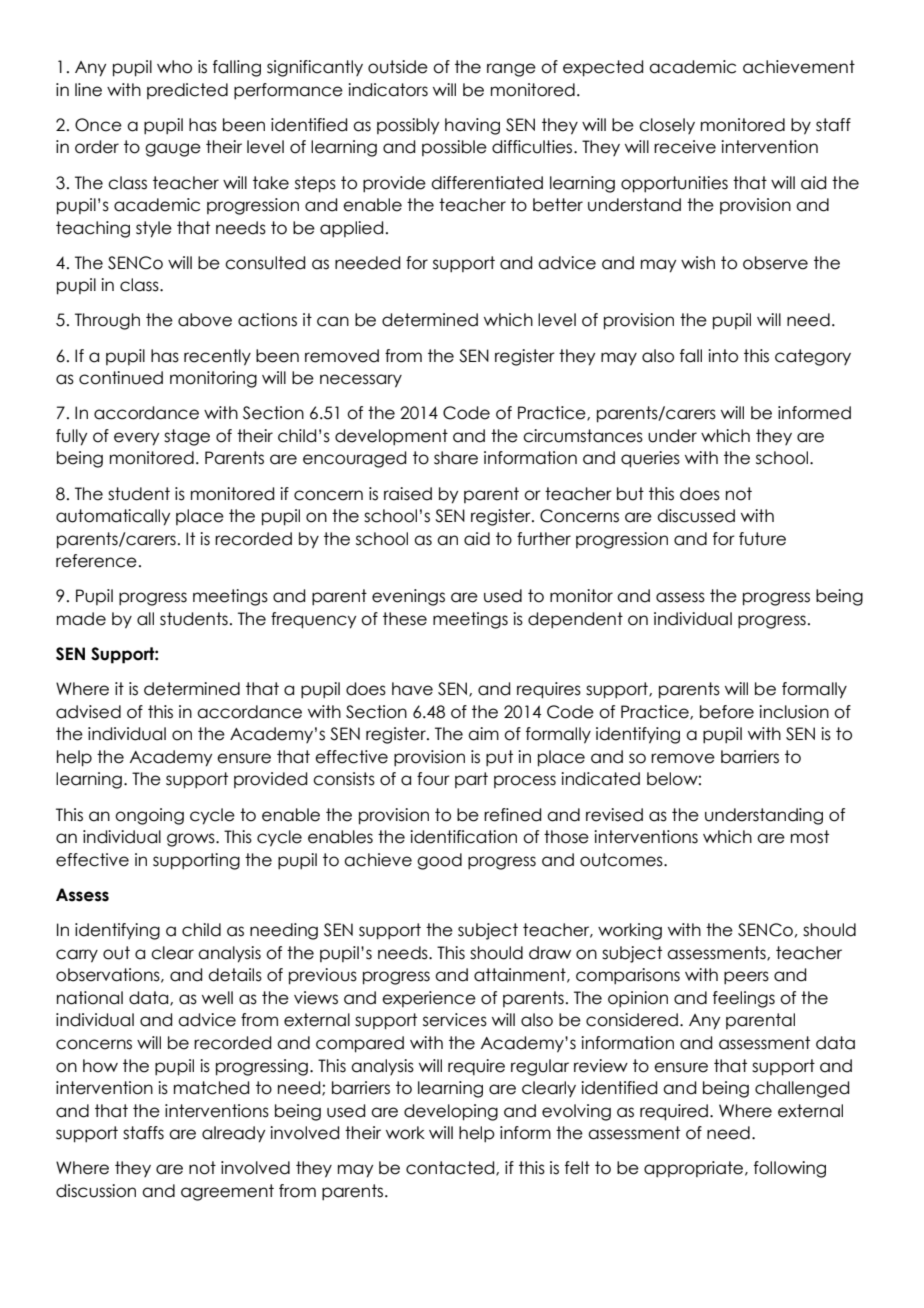 This screenshot has height=1308, width=924. Describe the element at coordinates (187, 91) in the screenshot. I see `predicted` at that location.
